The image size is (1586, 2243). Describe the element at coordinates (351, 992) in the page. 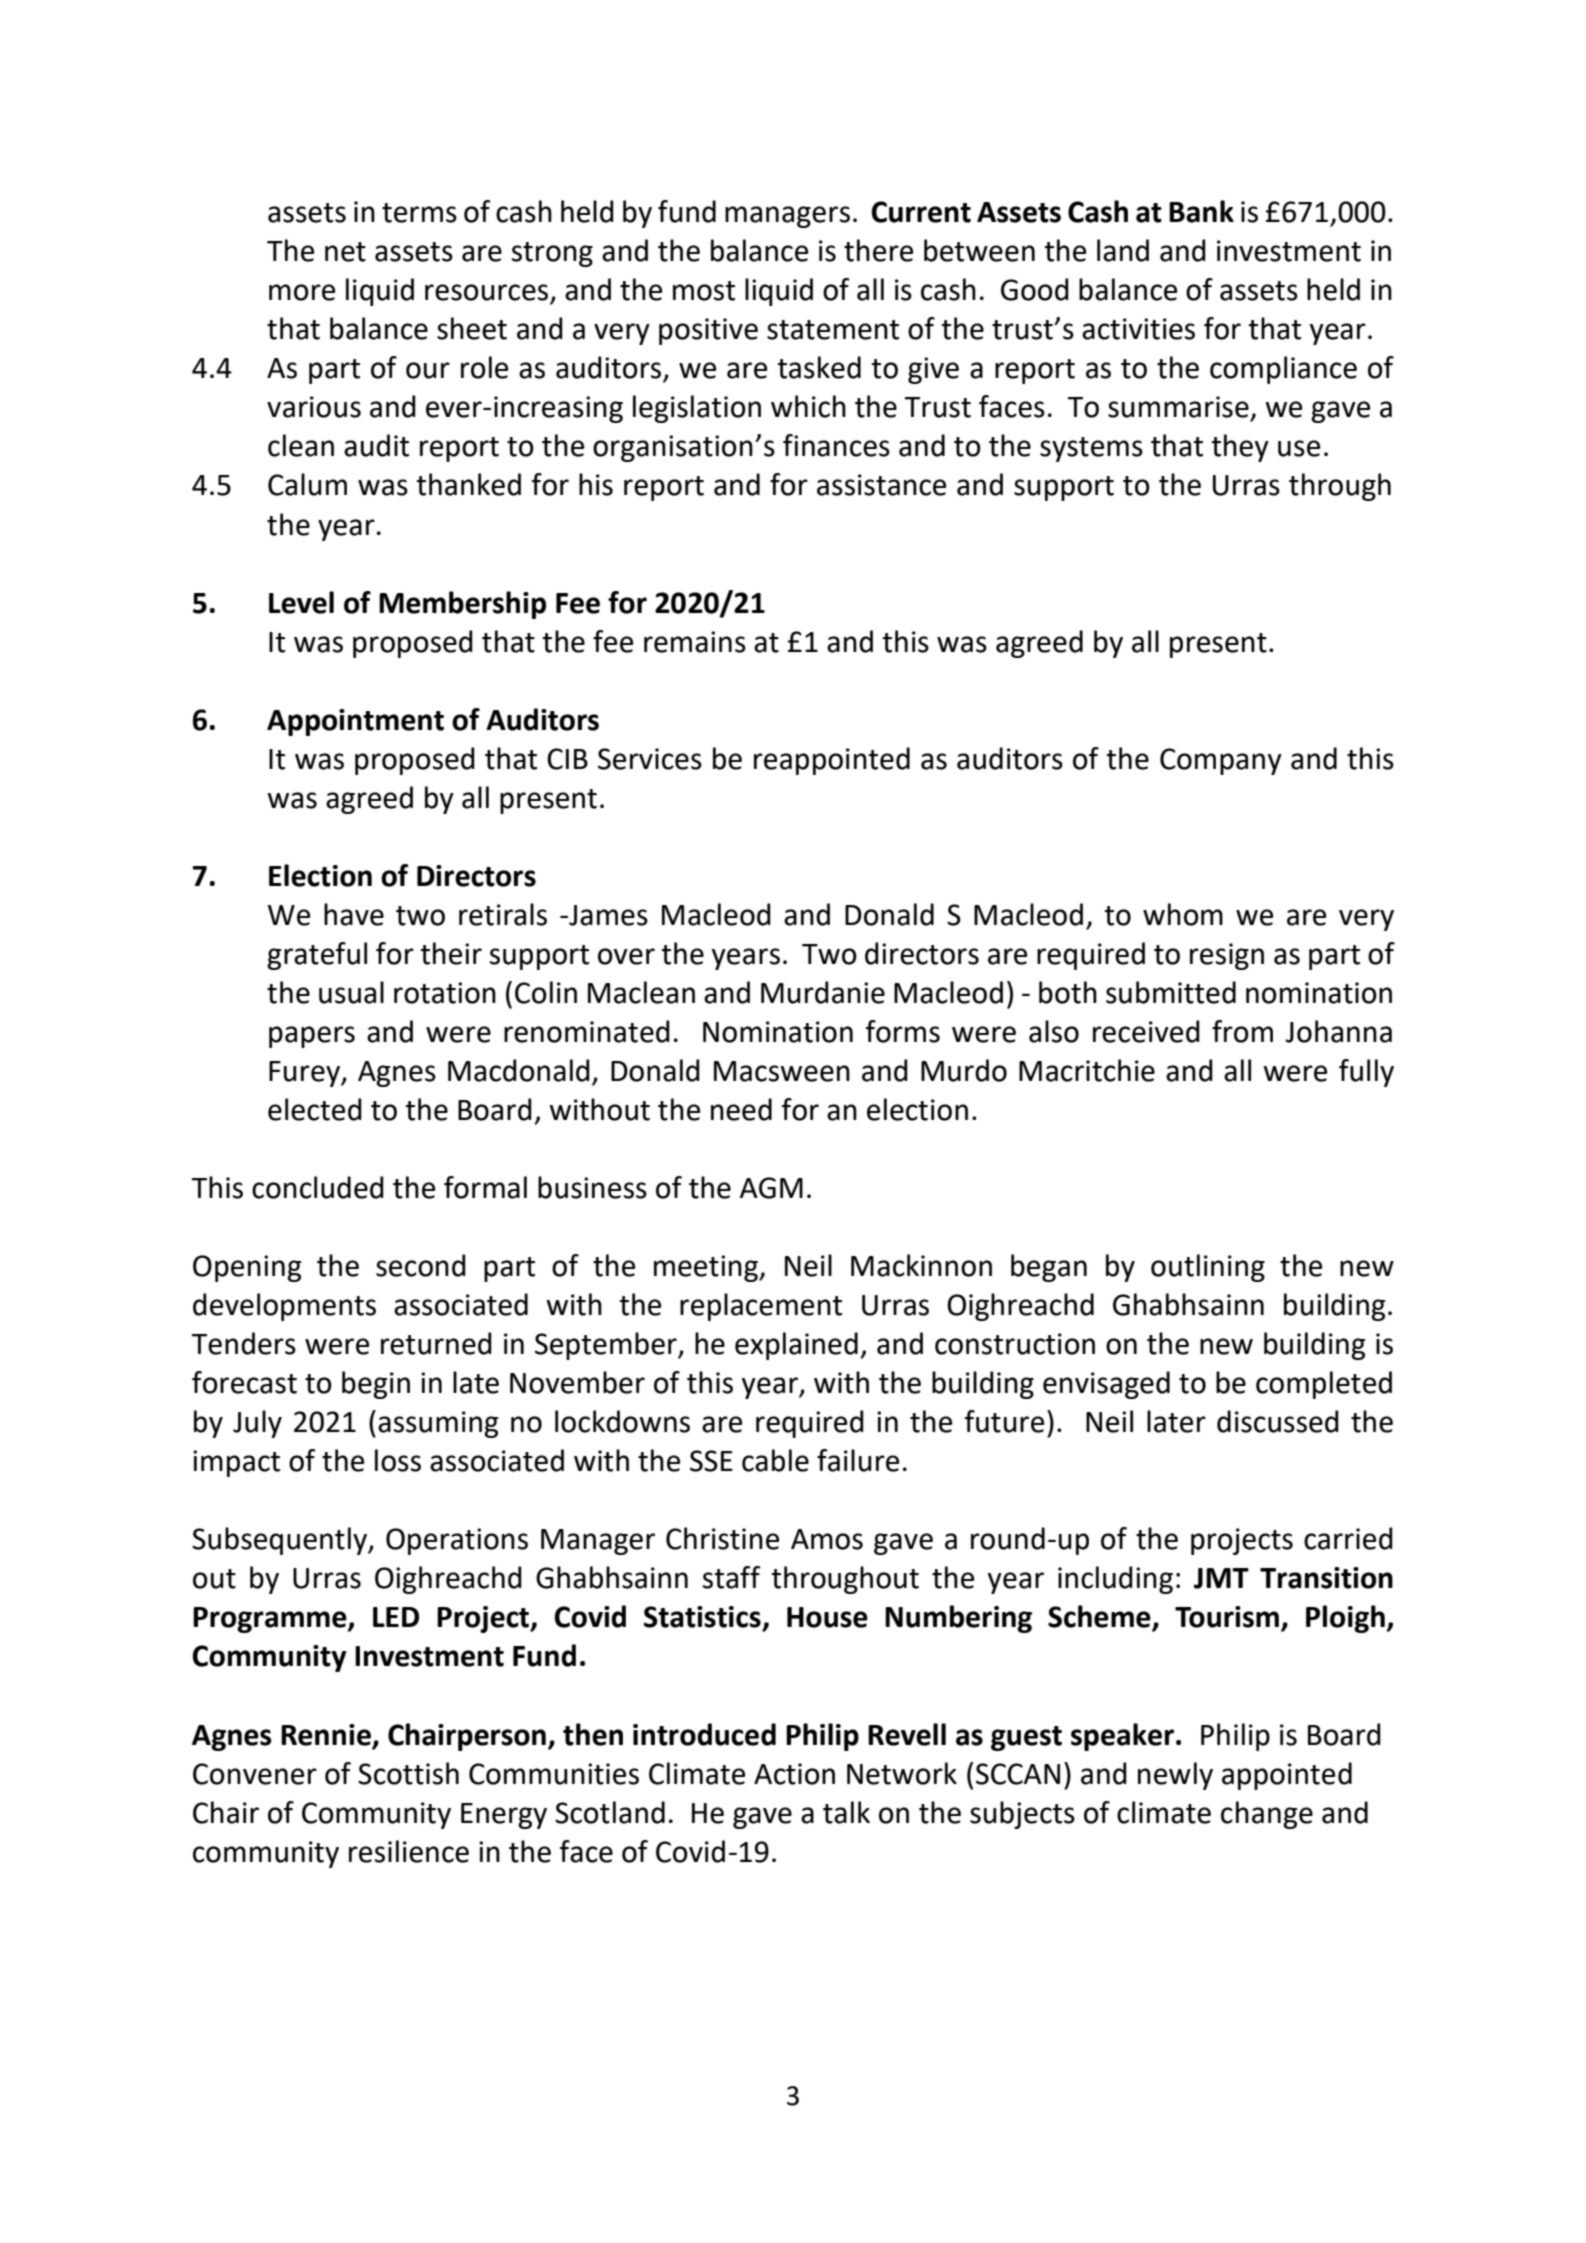

I see `usual` at that location.
